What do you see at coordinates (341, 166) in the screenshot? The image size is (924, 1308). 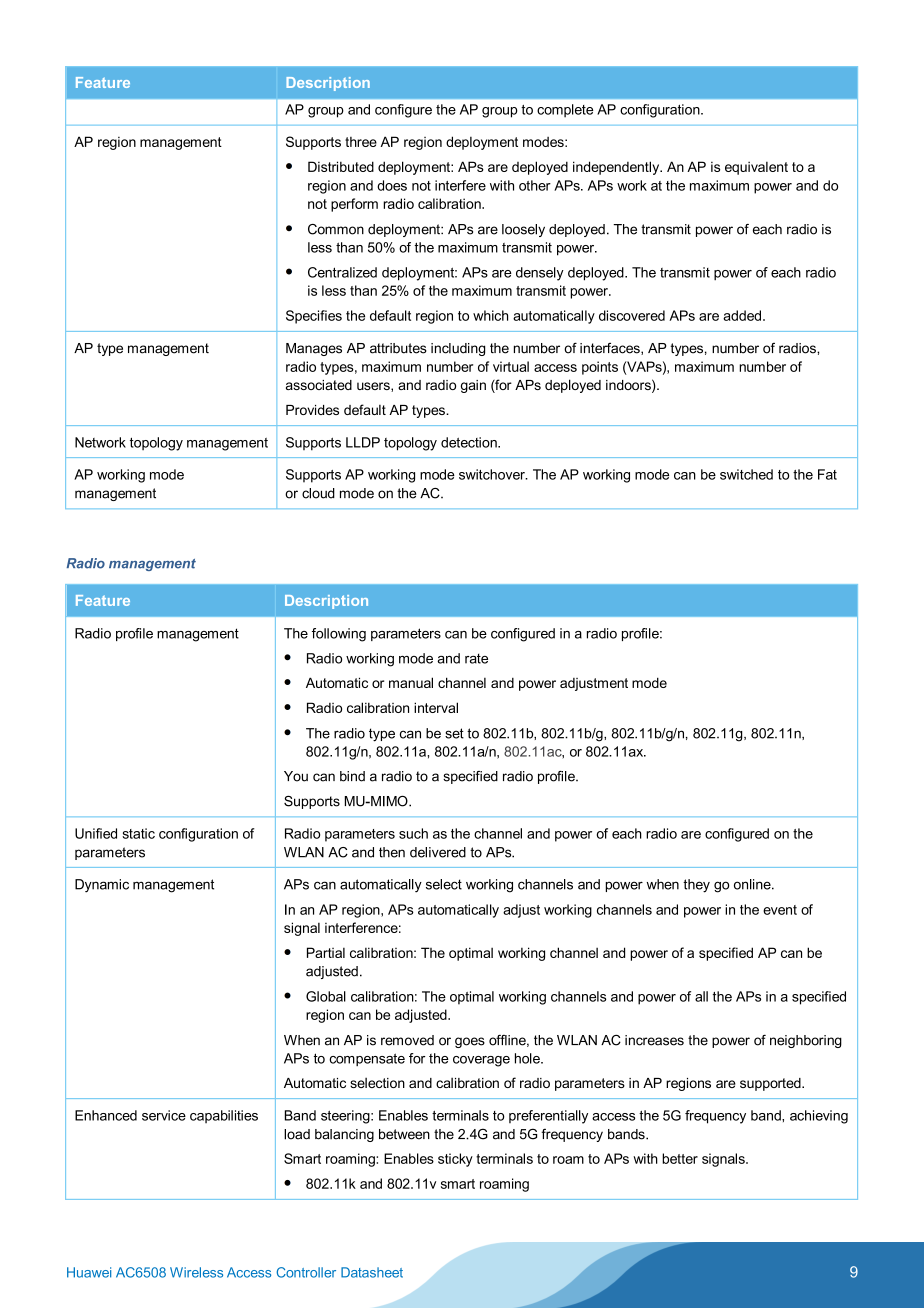 I see `Distributed` at bounding box center [341, 166].
